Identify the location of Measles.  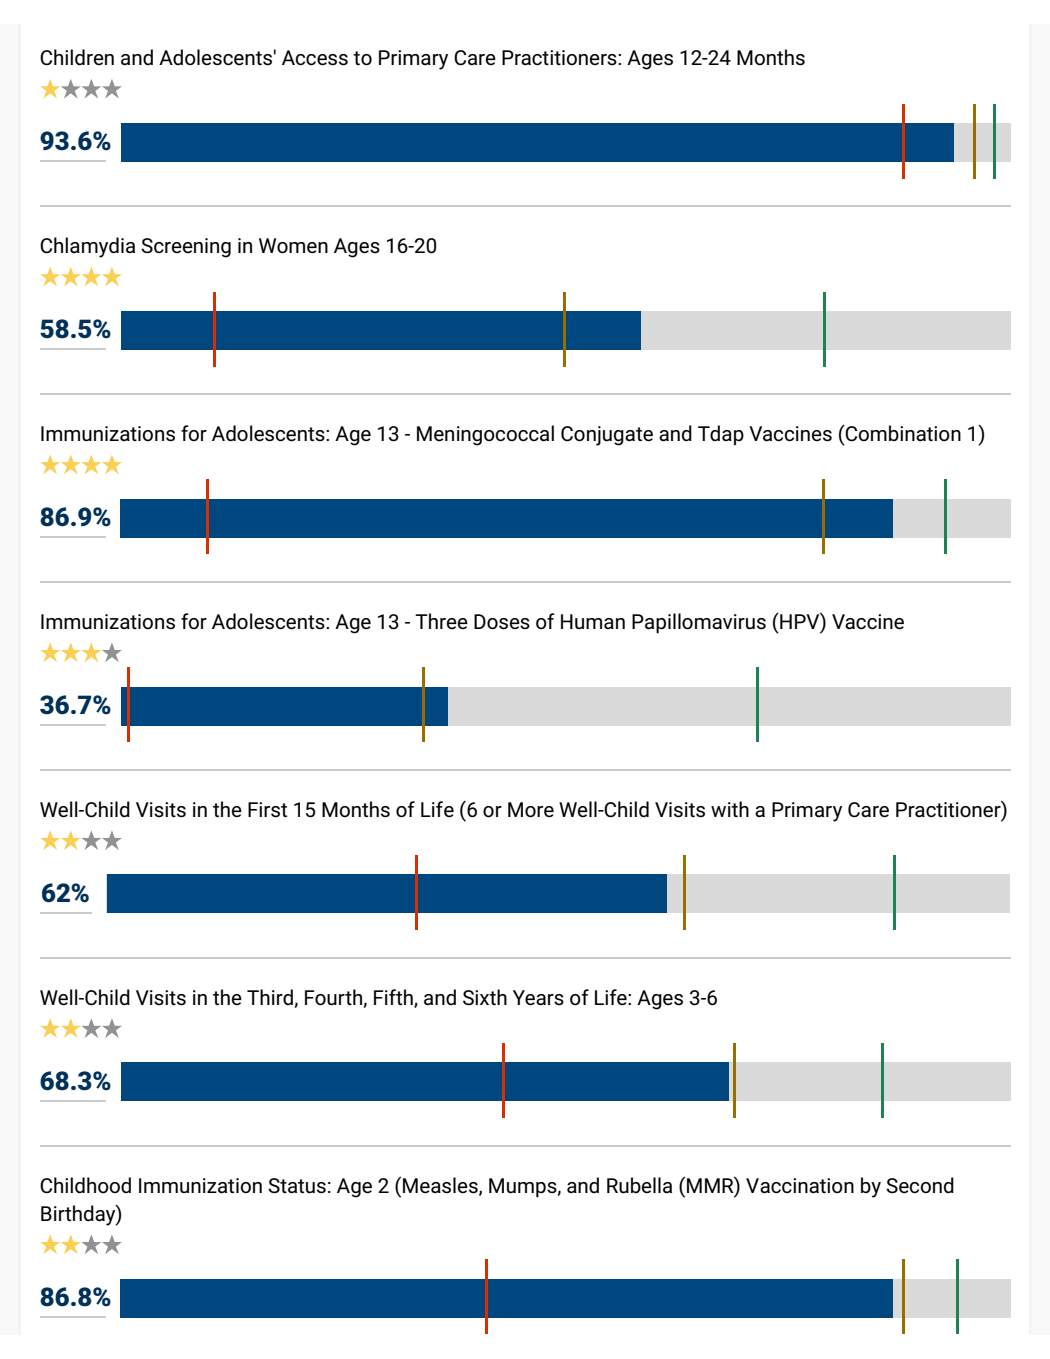
(441, 1186).
